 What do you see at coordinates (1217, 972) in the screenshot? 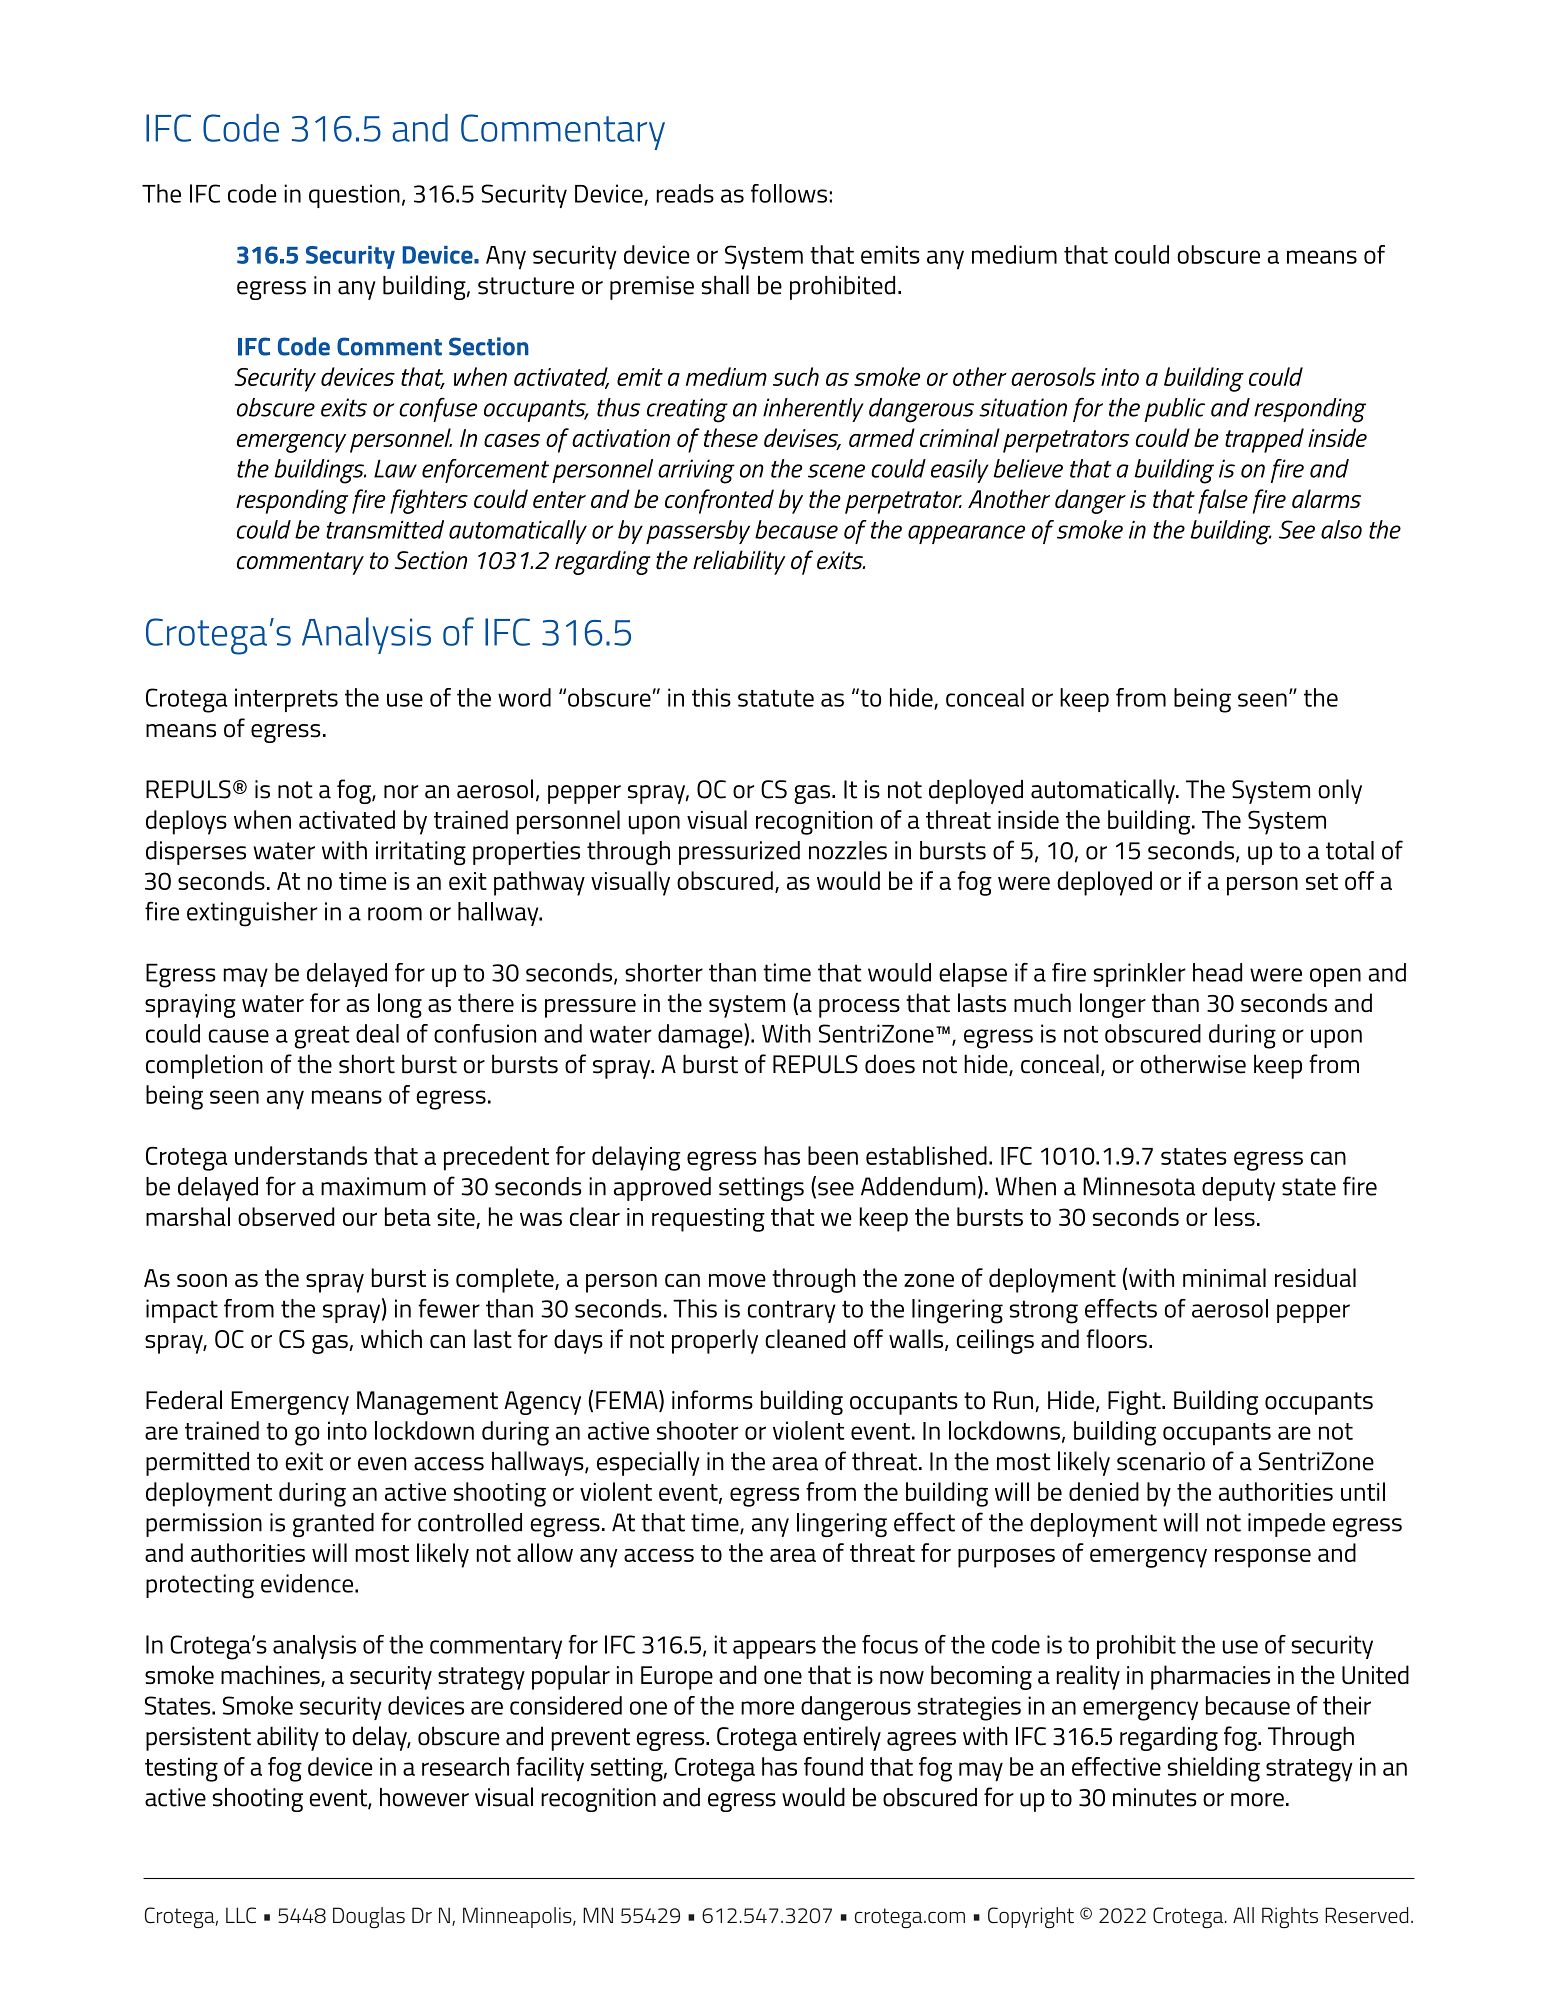
I see `head` at bounding box center [1217, 972].
